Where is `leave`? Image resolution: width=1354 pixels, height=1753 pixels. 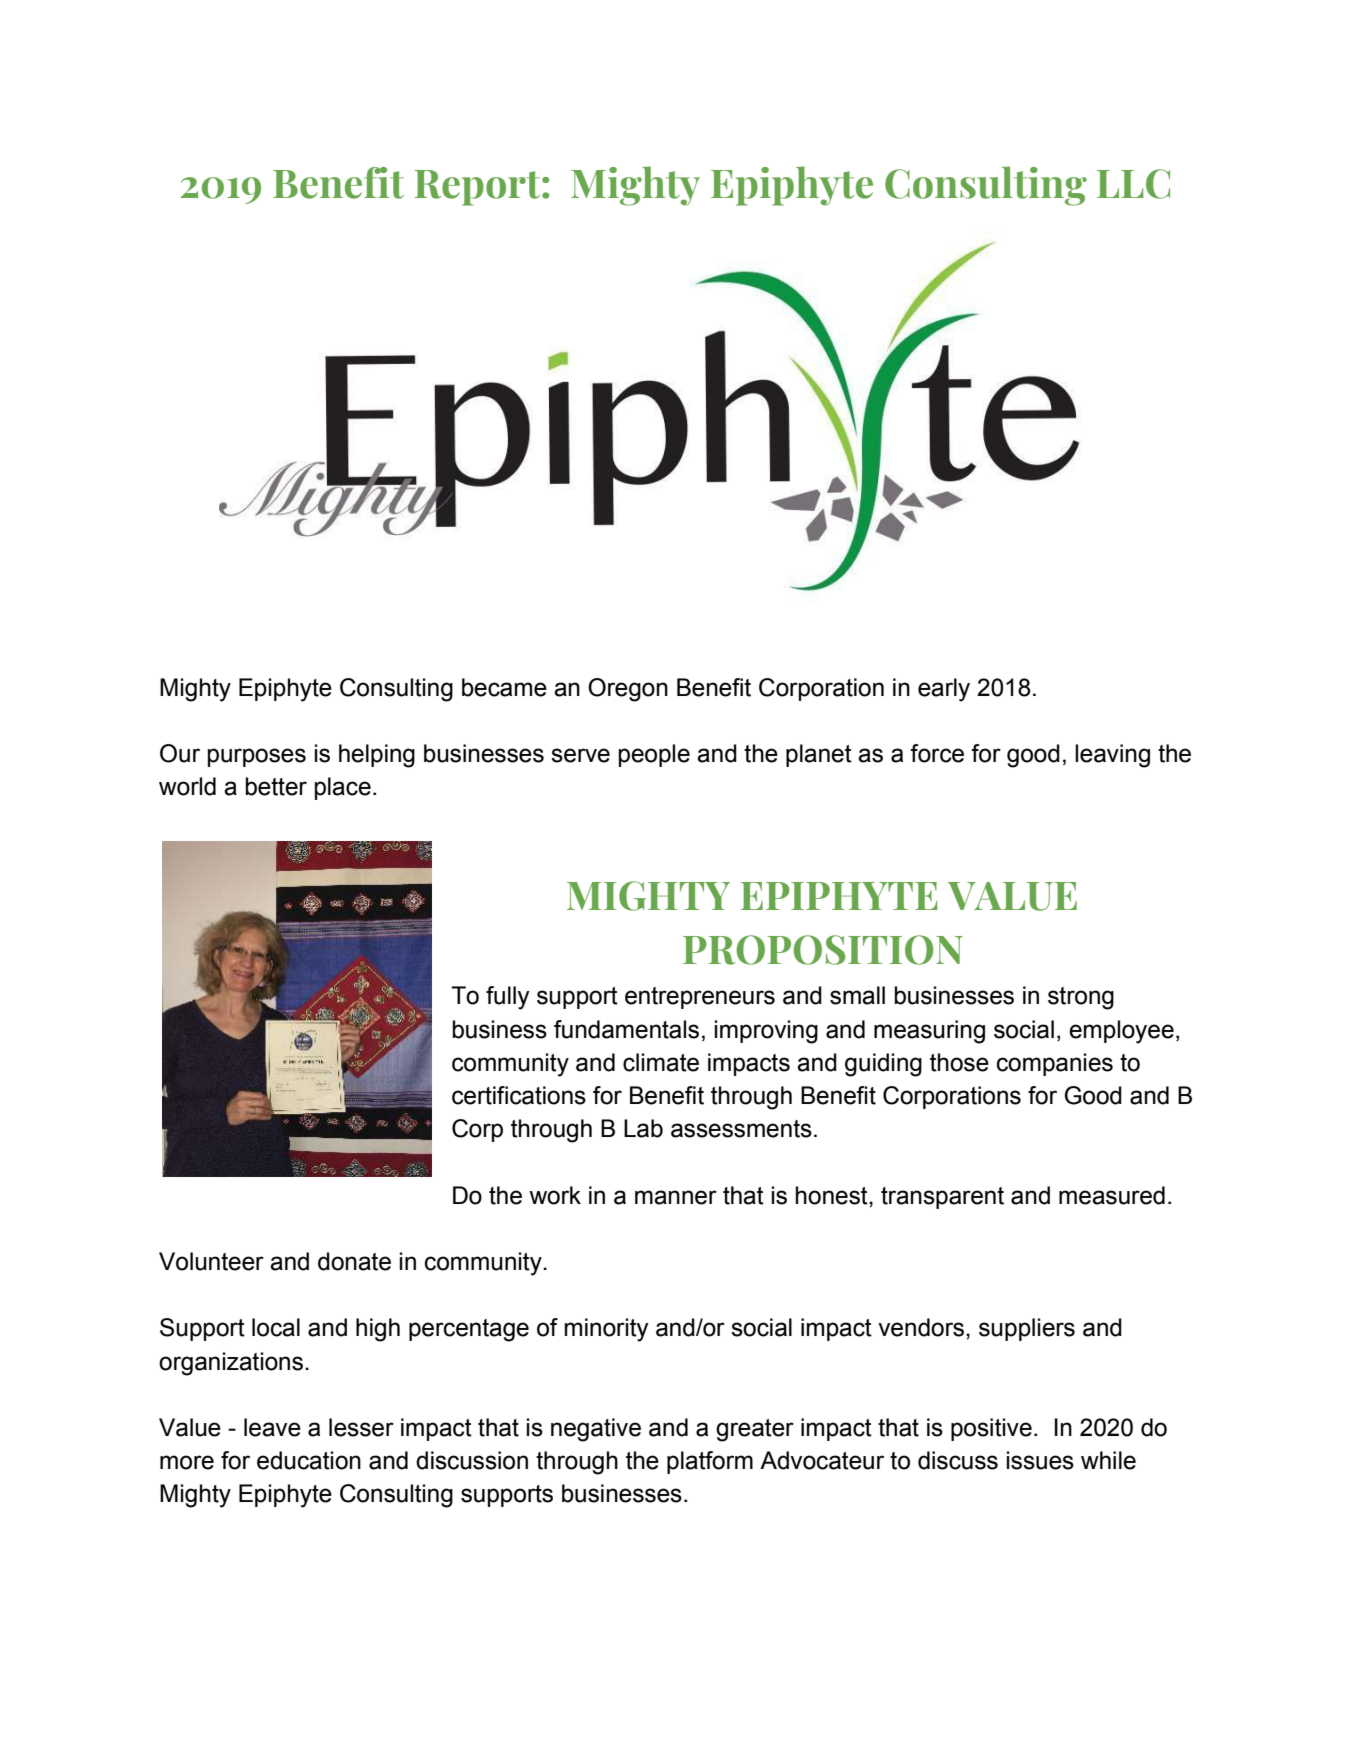 leave is located at coordinates (272, 1427).
